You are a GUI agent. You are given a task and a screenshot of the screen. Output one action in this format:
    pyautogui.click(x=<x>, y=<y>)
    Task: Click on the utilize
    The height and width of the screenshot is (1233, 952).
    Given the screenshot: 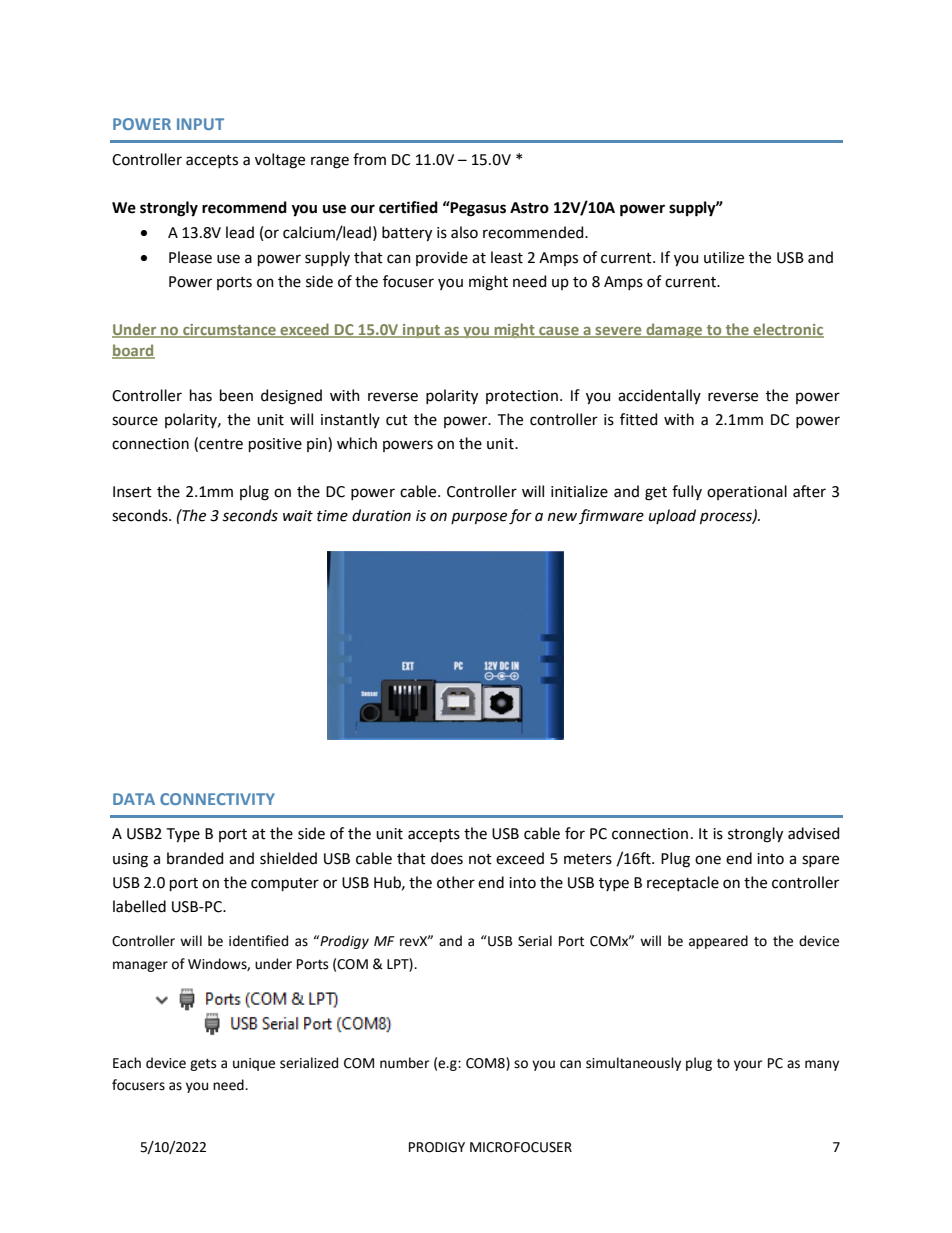 What is the action you would take?
    pyautogui.click(x=724, y=257)
